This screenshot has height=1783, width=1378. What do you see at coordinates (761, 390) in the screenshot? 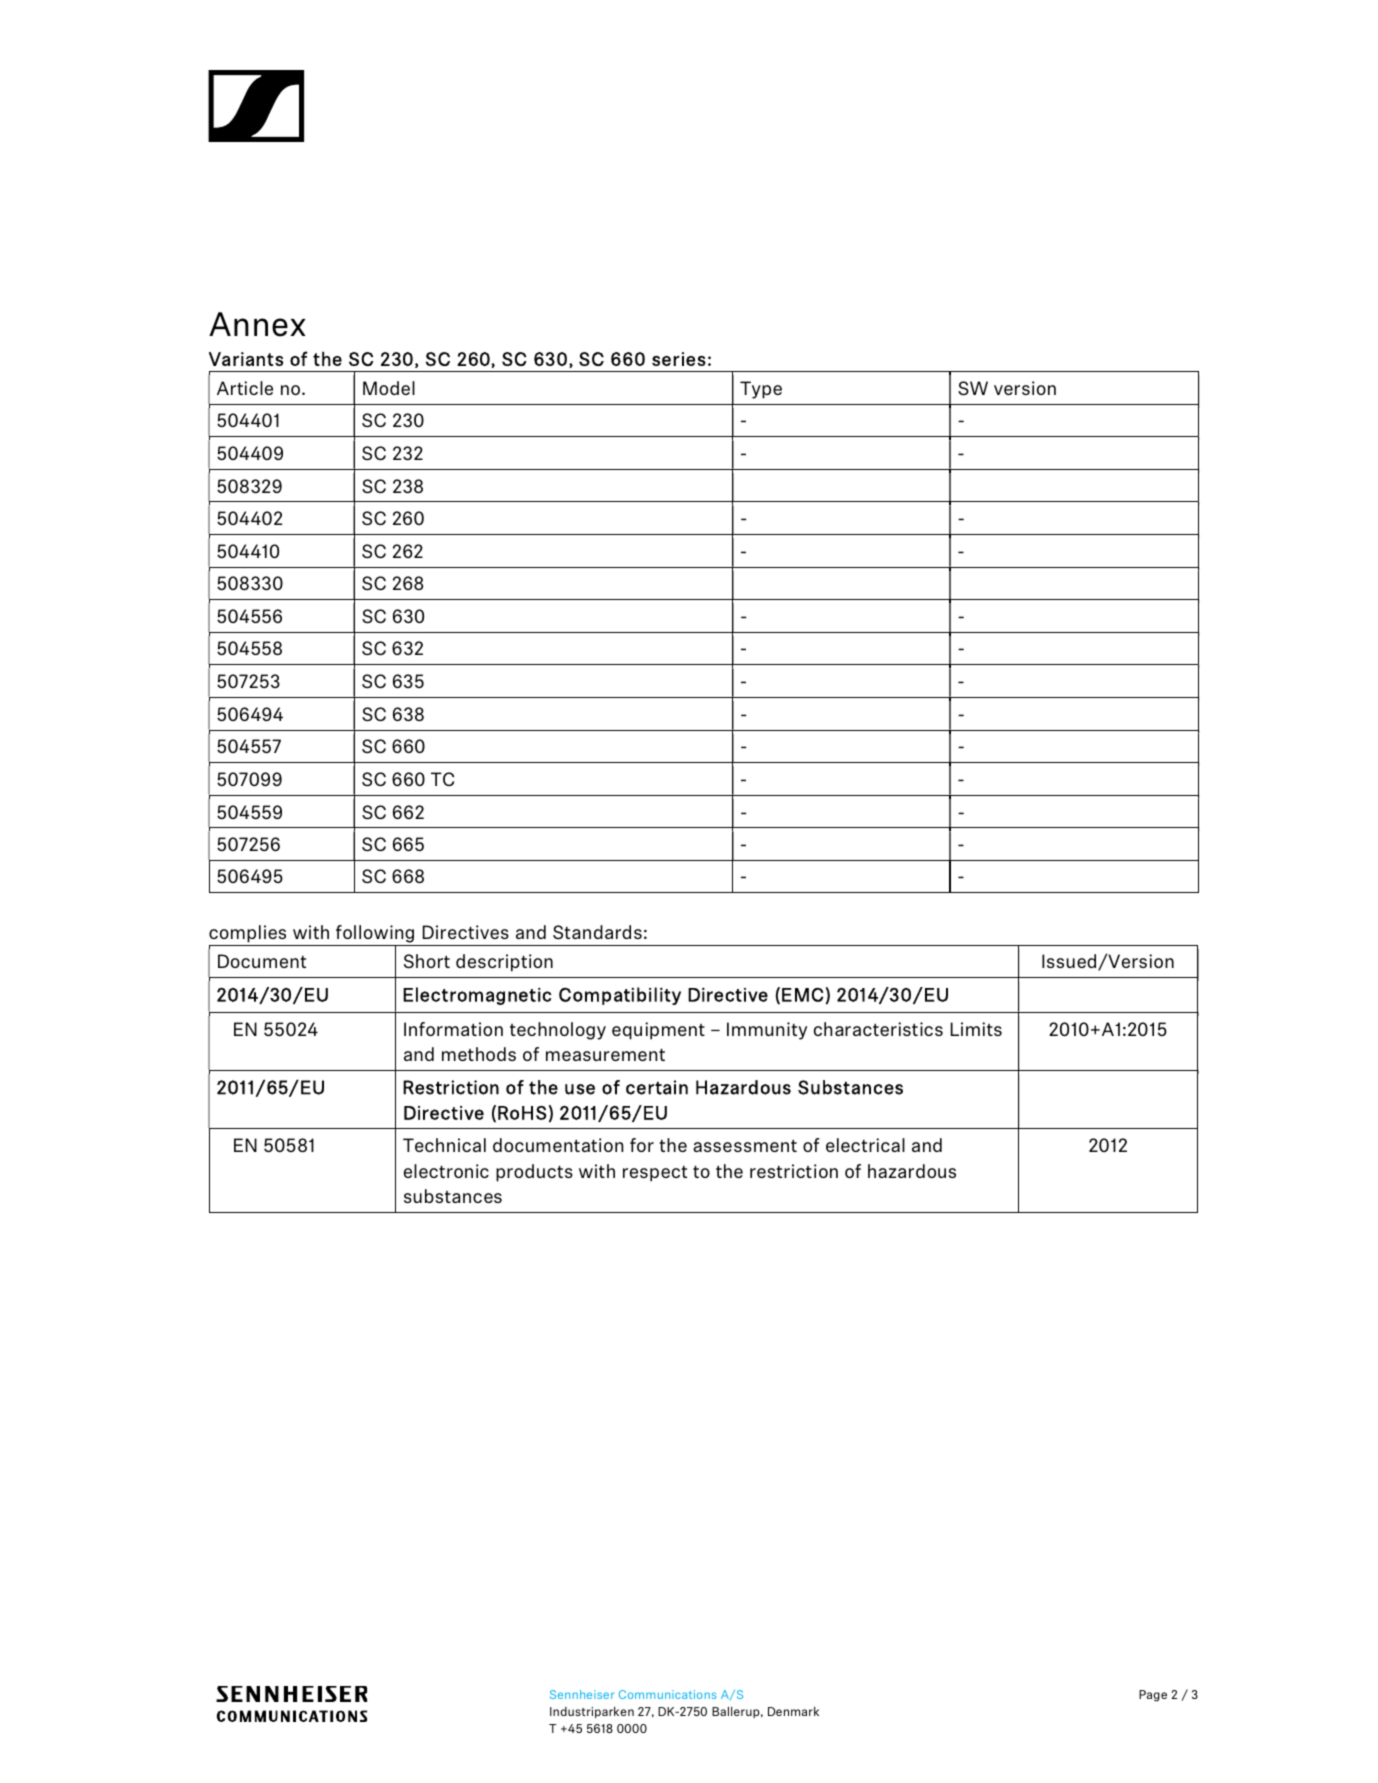
I see `Type` at bounding box center [761, 390].
